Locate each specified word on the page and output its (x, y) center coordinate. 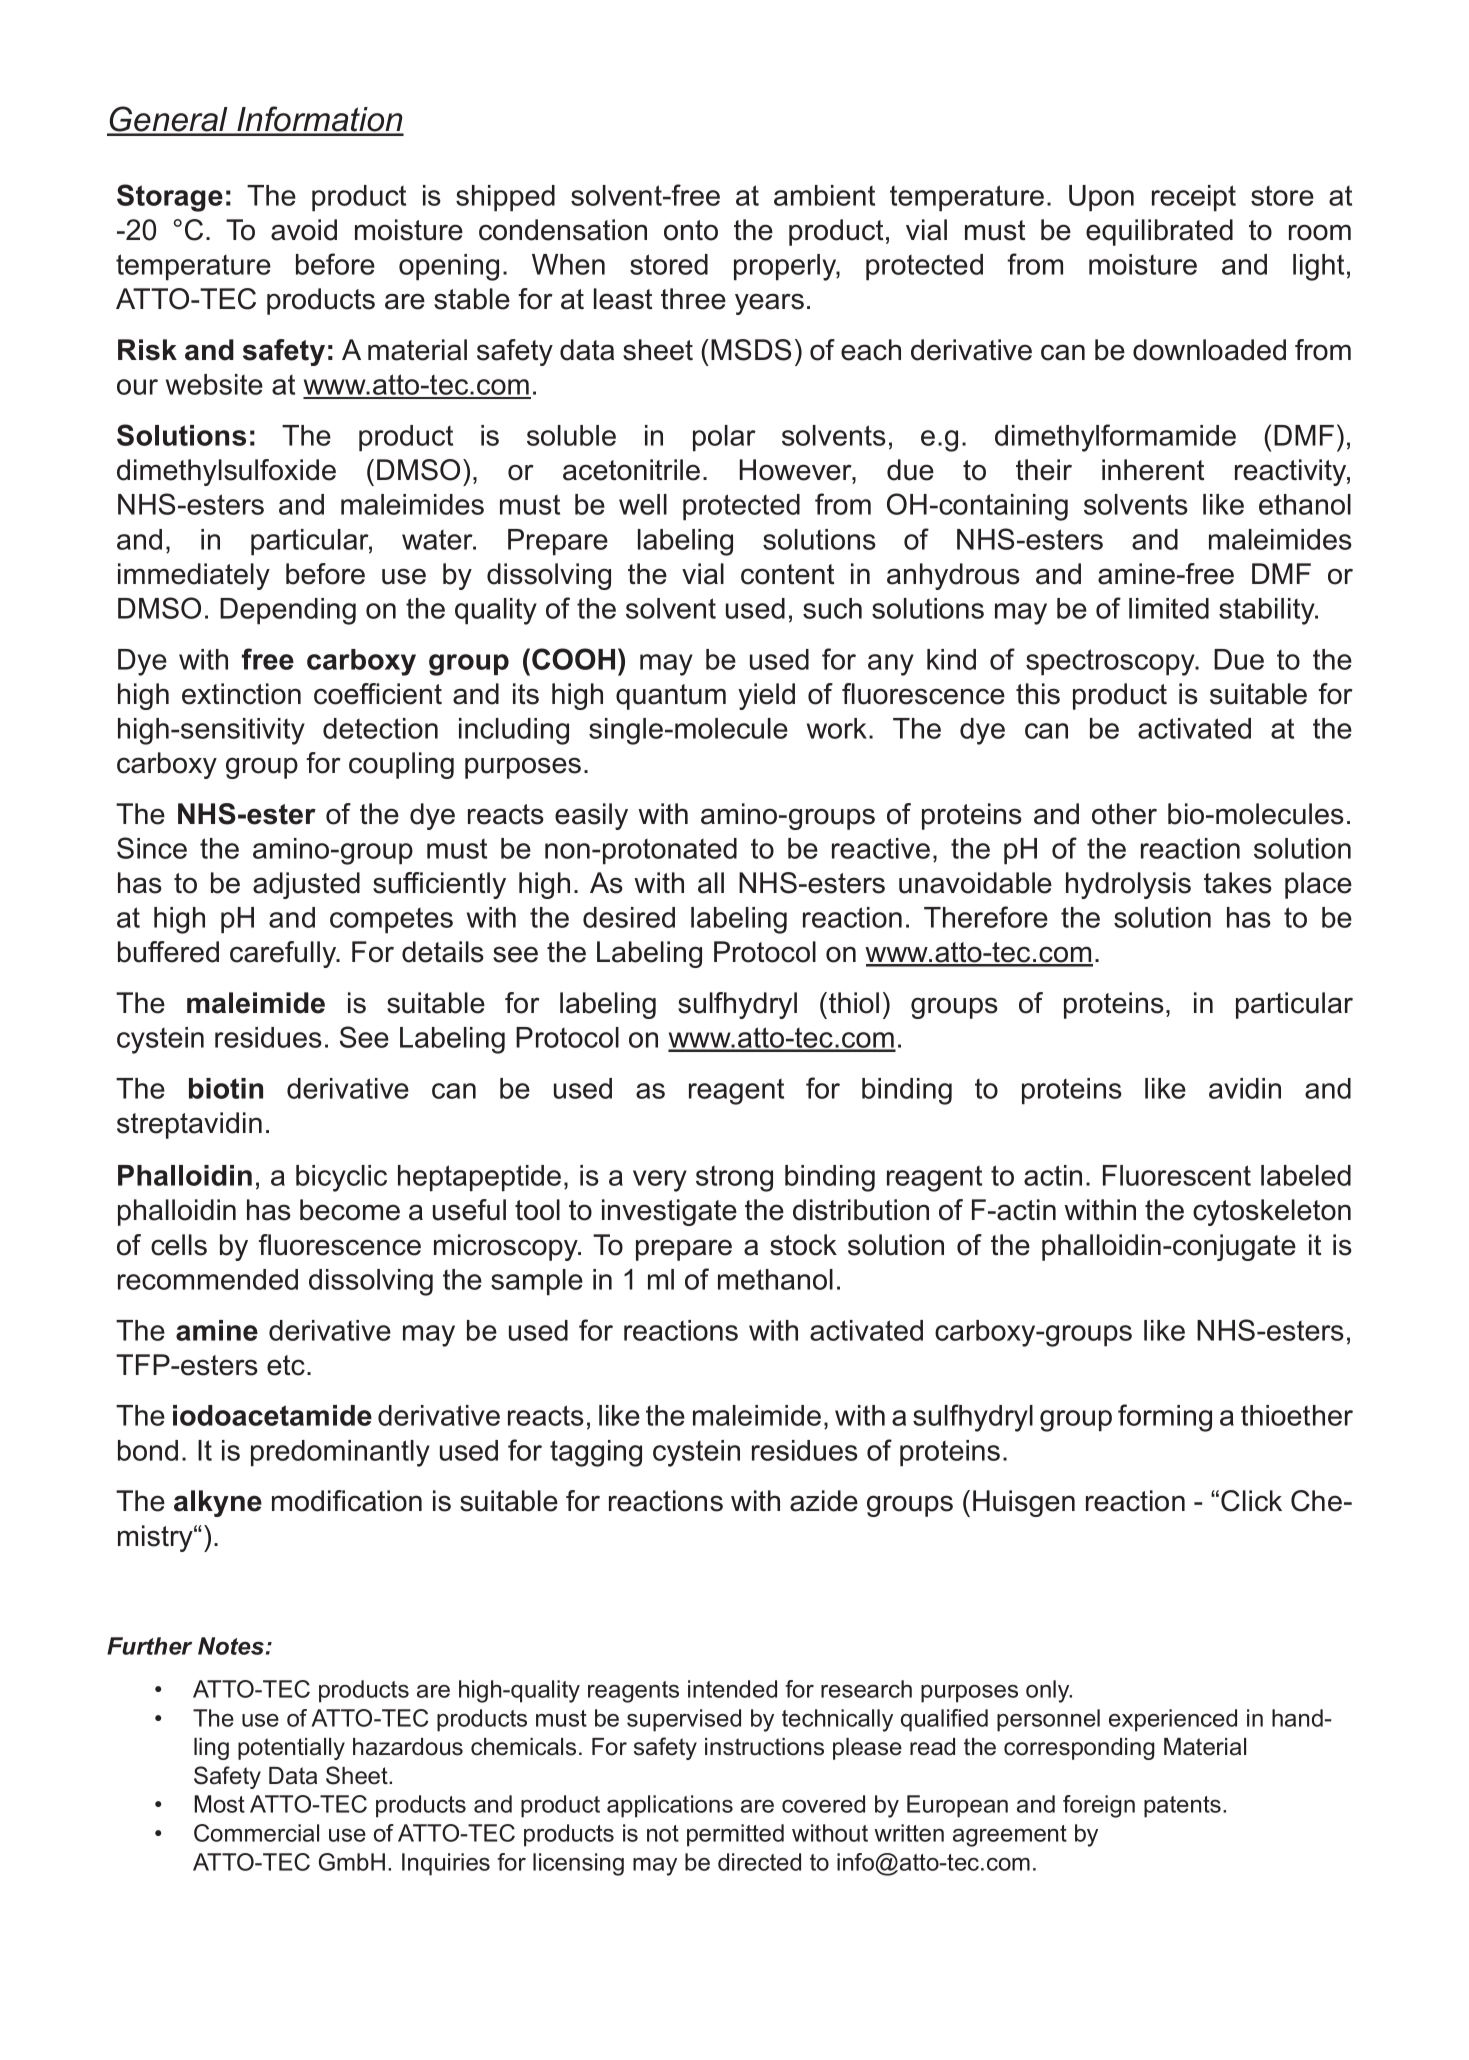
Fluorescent (1177, 1175)
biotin (226, 1088)
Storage (170, 198)
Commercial (256, 1833)
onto (691, 230)
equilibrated (1159, 232)
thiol (854, 1003)
